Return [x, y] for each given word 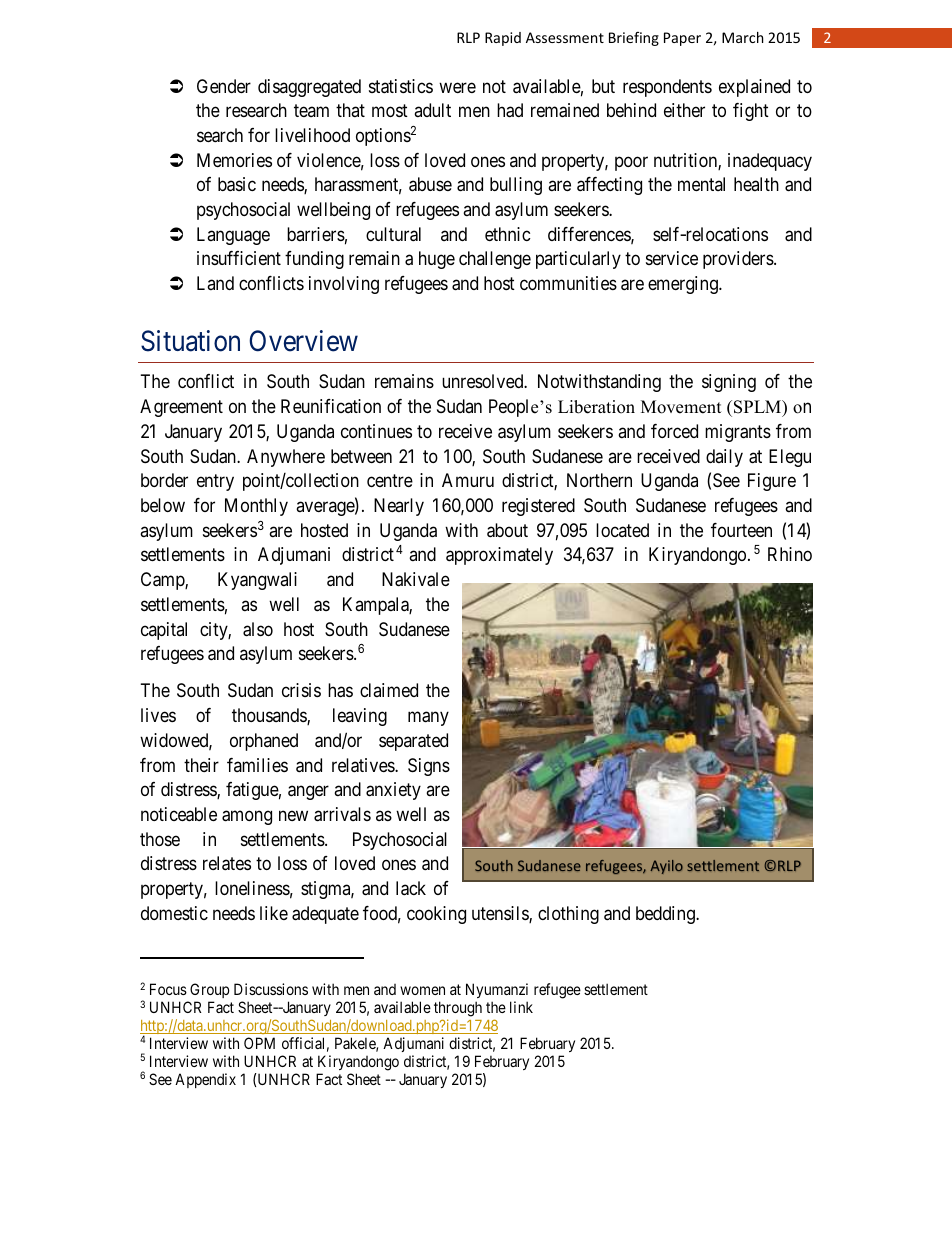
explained [754, 88]
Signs [429, 767]
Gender [224, 86]
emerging [684, 285]
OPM [259, 1043]
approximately [499, 556]
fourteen [741, 530]
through [458, 1009]
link [521, 1007]
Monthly [256, 507]
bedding [666, 915]
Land [215, 283]
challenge [495, 260]
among [247, 817]
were [457, 87]
